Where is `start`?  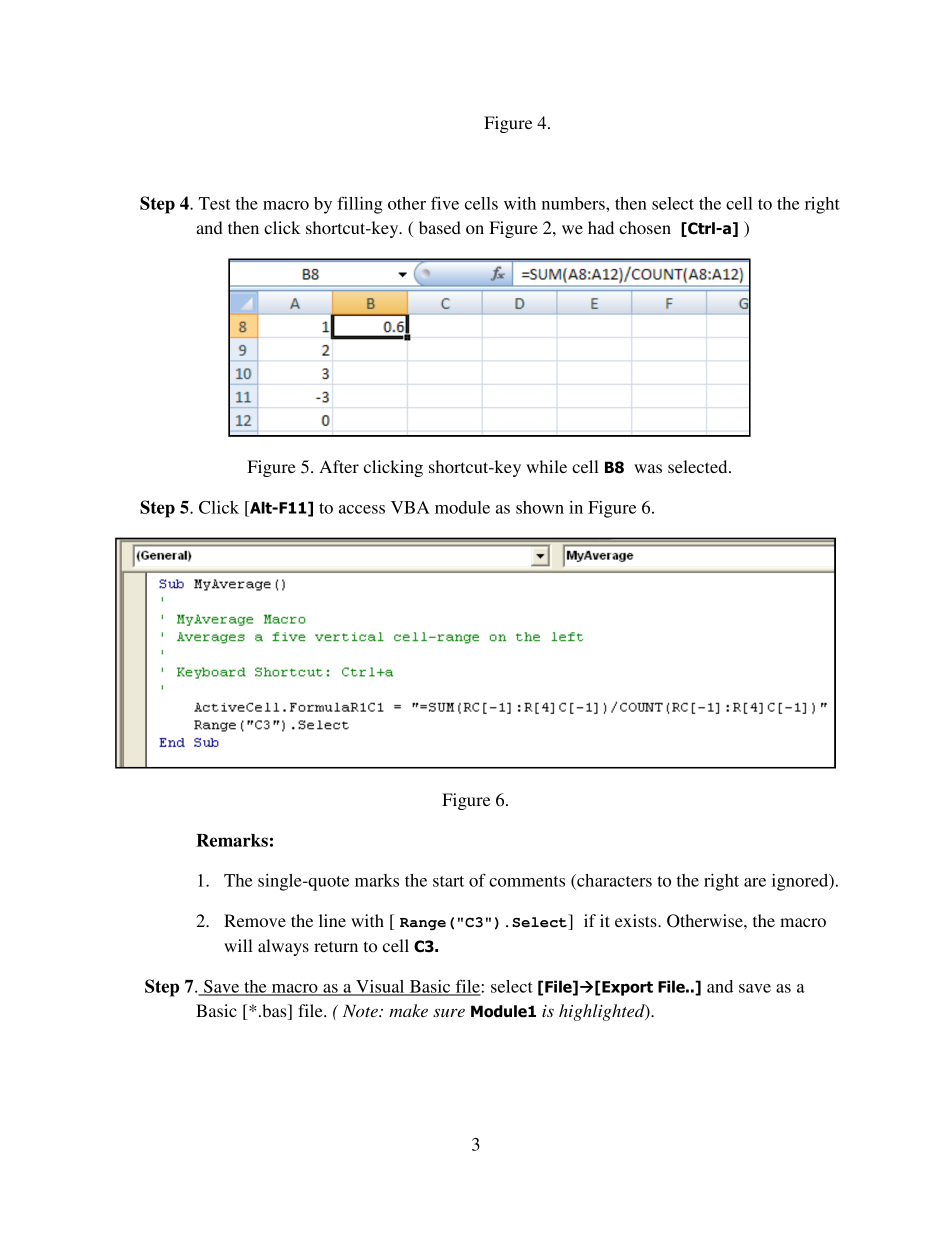 start is located at coordinates (448, 881).
